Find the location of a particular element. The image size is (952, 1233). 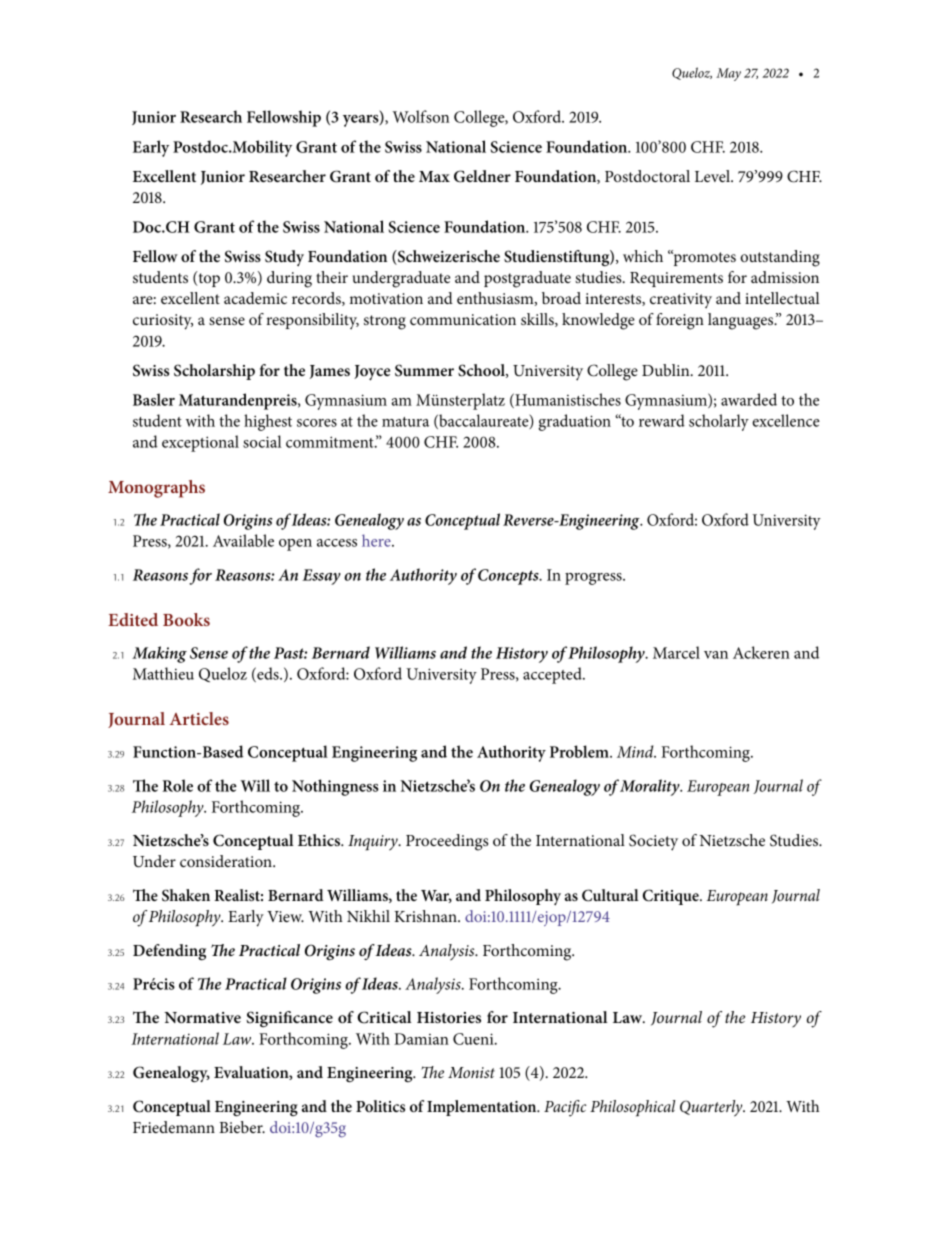

Morality is located at coordinates (651, 787).
